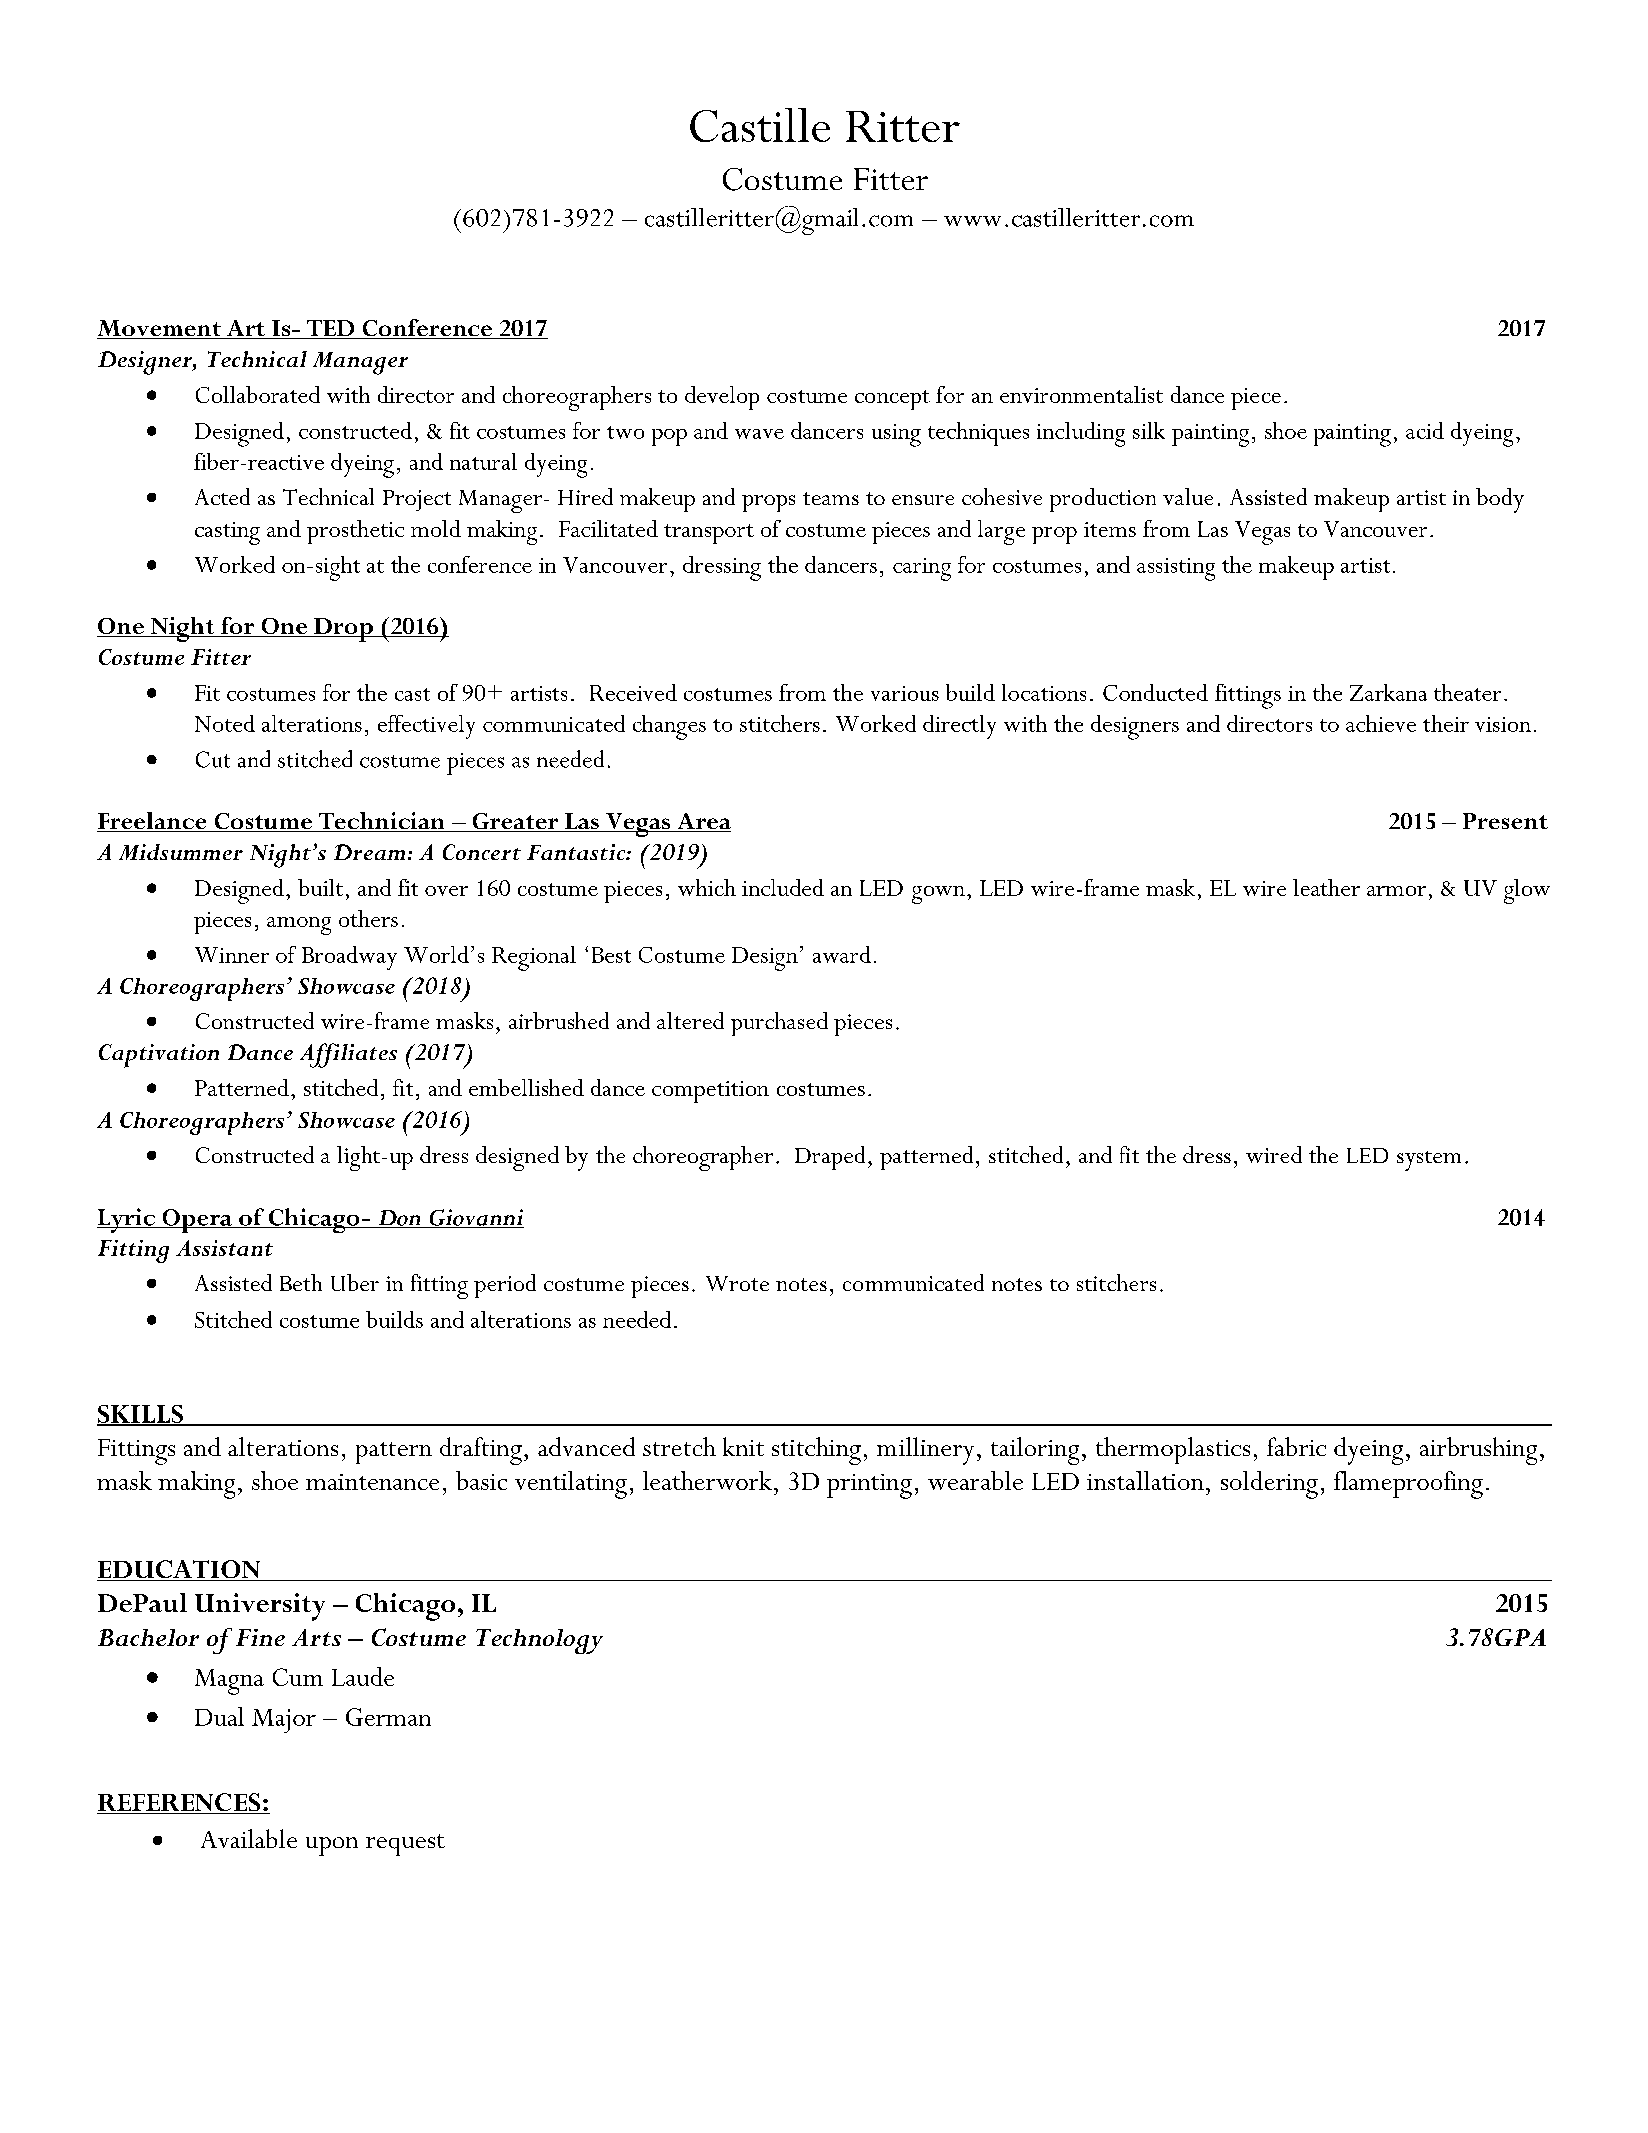 Image resolution: width=1648 pixels, height=2133 pixels. I want to click on soldering, so click(1269, 1485).
